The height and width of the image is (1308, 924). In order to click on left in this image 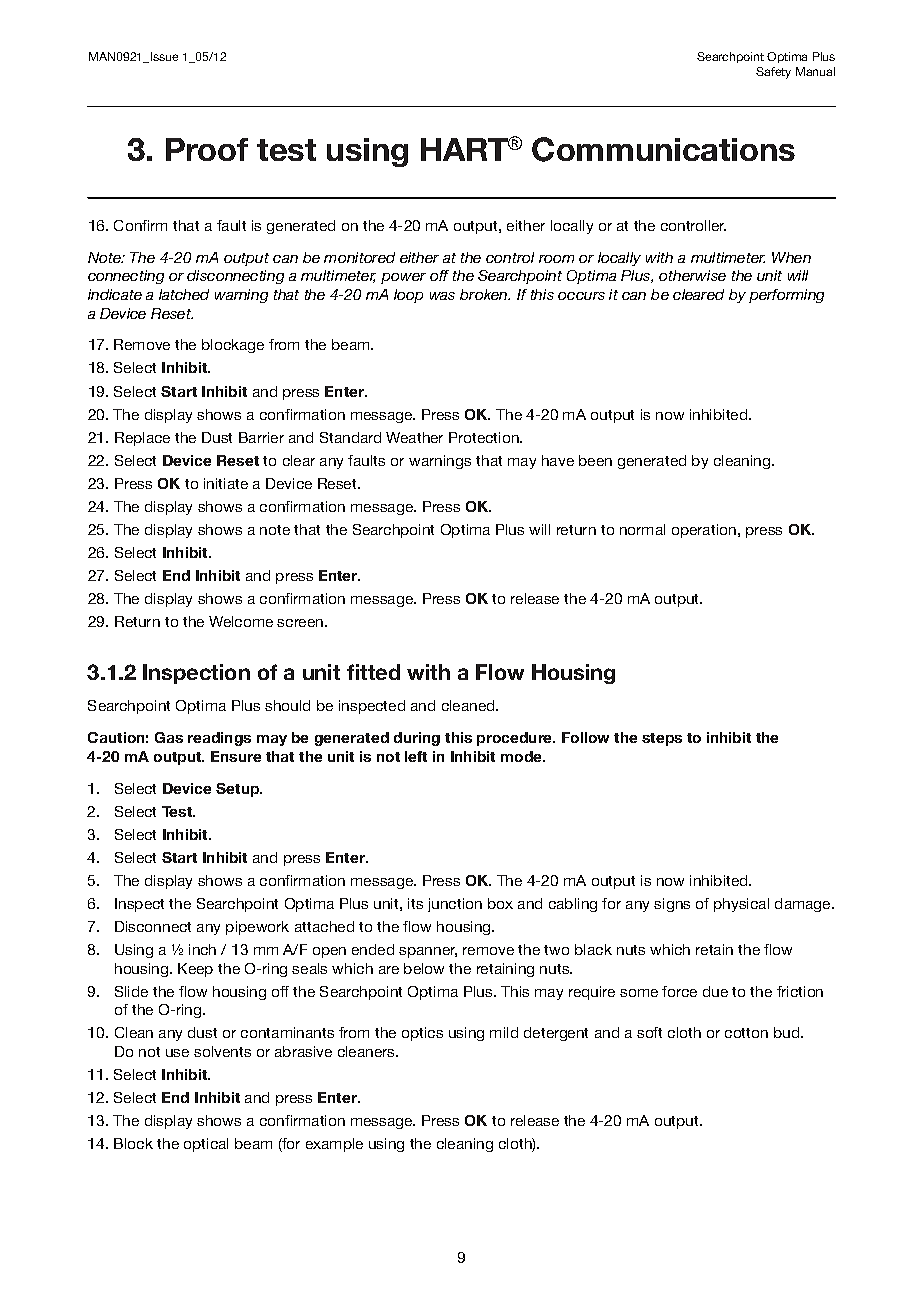, I will do `click(416, 756)`.
